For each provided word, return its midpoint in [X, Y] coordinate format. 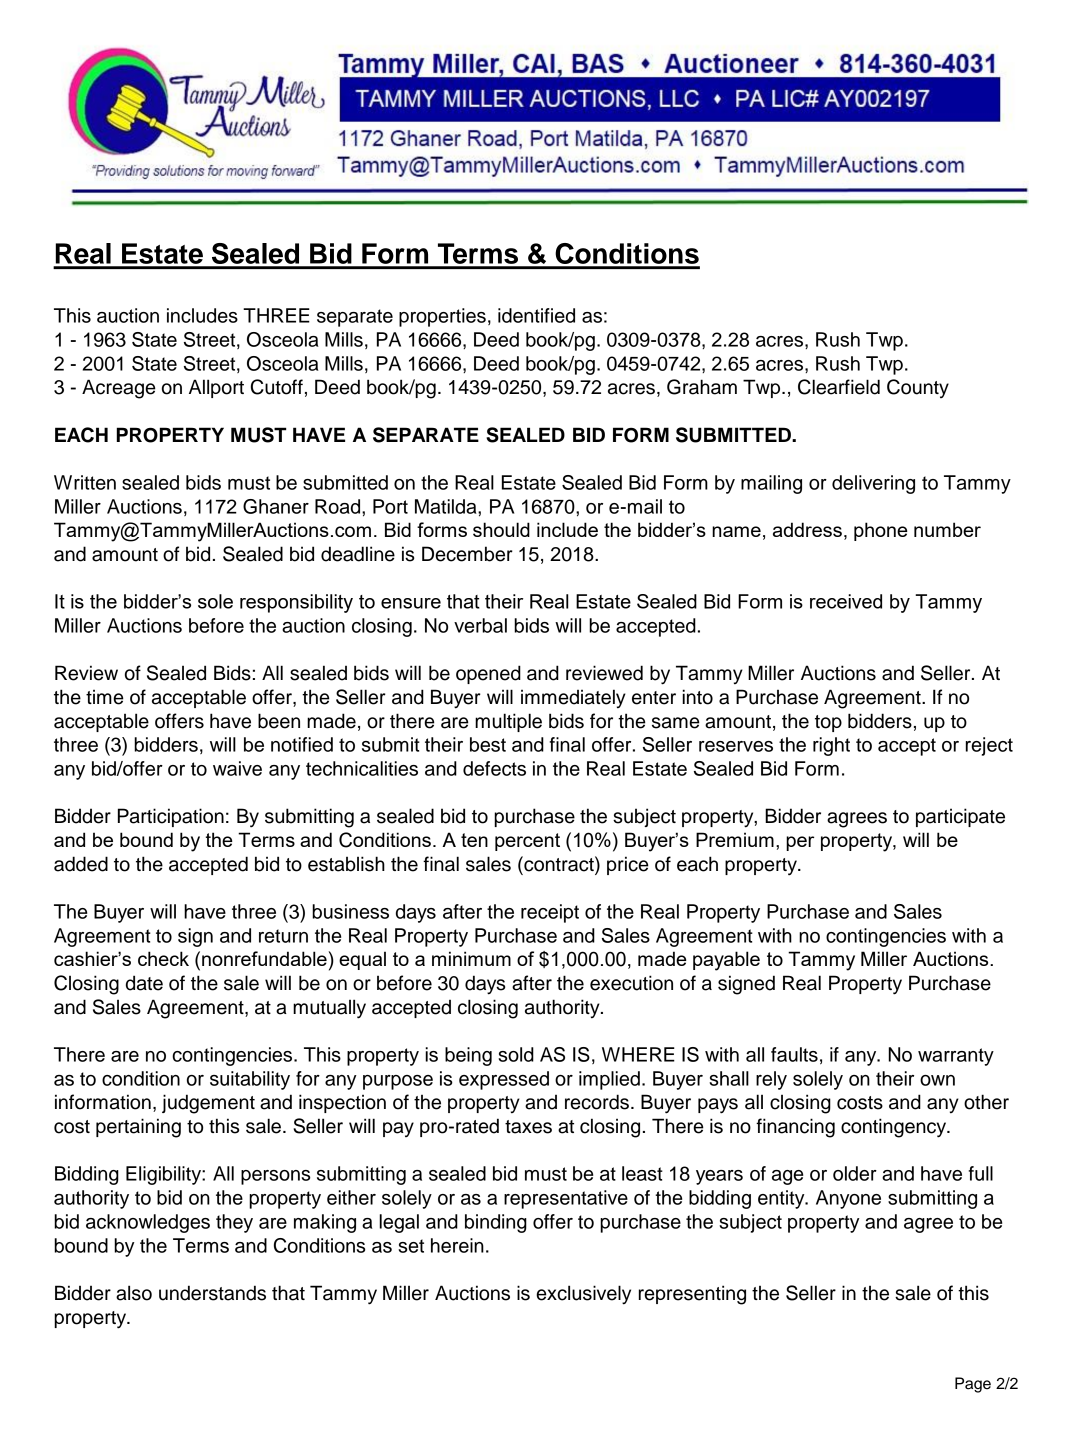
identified [536, 315]
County [918, 388]
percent [527, 842]
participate [960, 817]
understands [212, 1293]
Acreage [119, 389]
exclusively [583, 1295]
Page [973, 1385]
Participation [171, 817]
